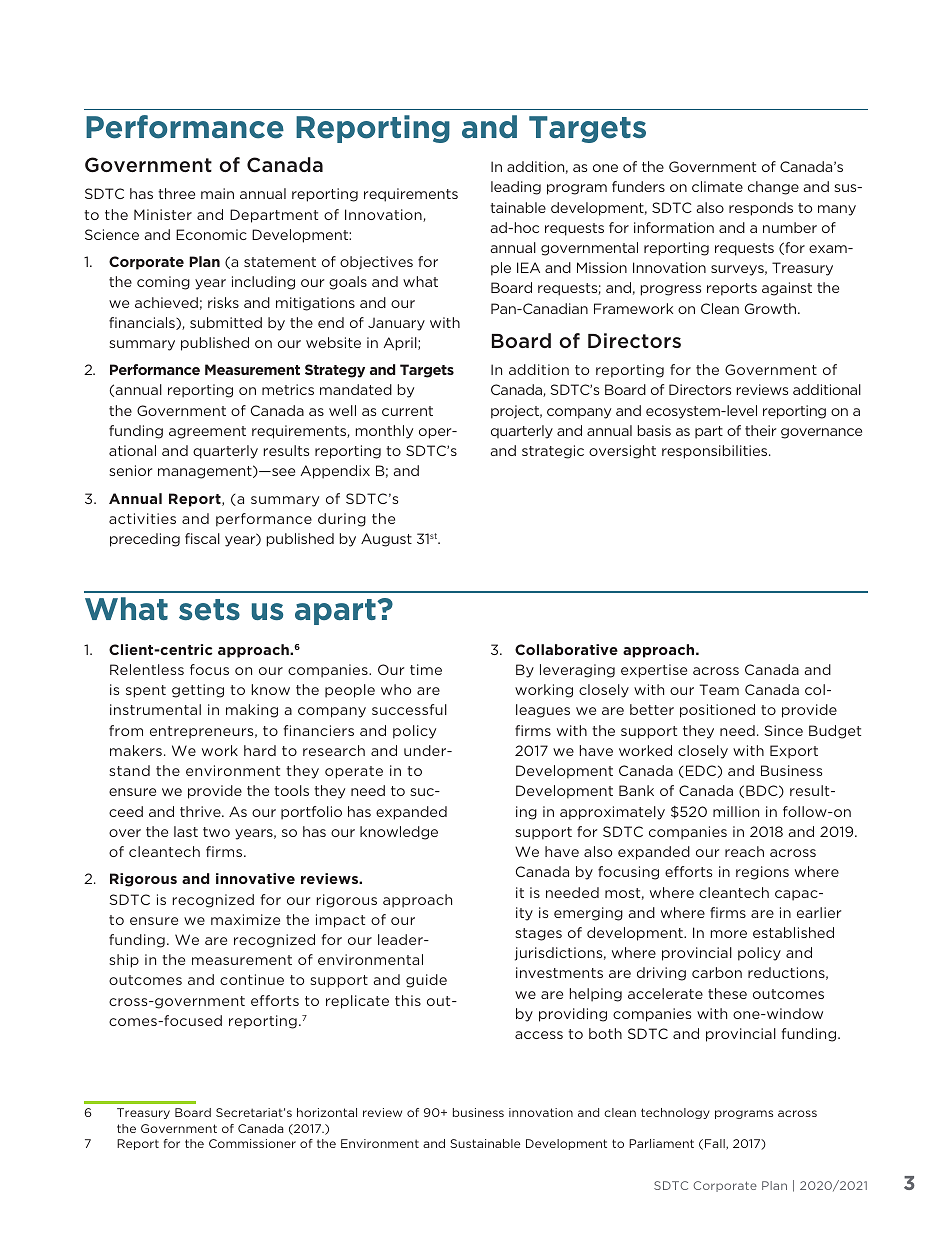  Describe the element at coordinates (211, 234) in the image. I see `Economic` at that location.
